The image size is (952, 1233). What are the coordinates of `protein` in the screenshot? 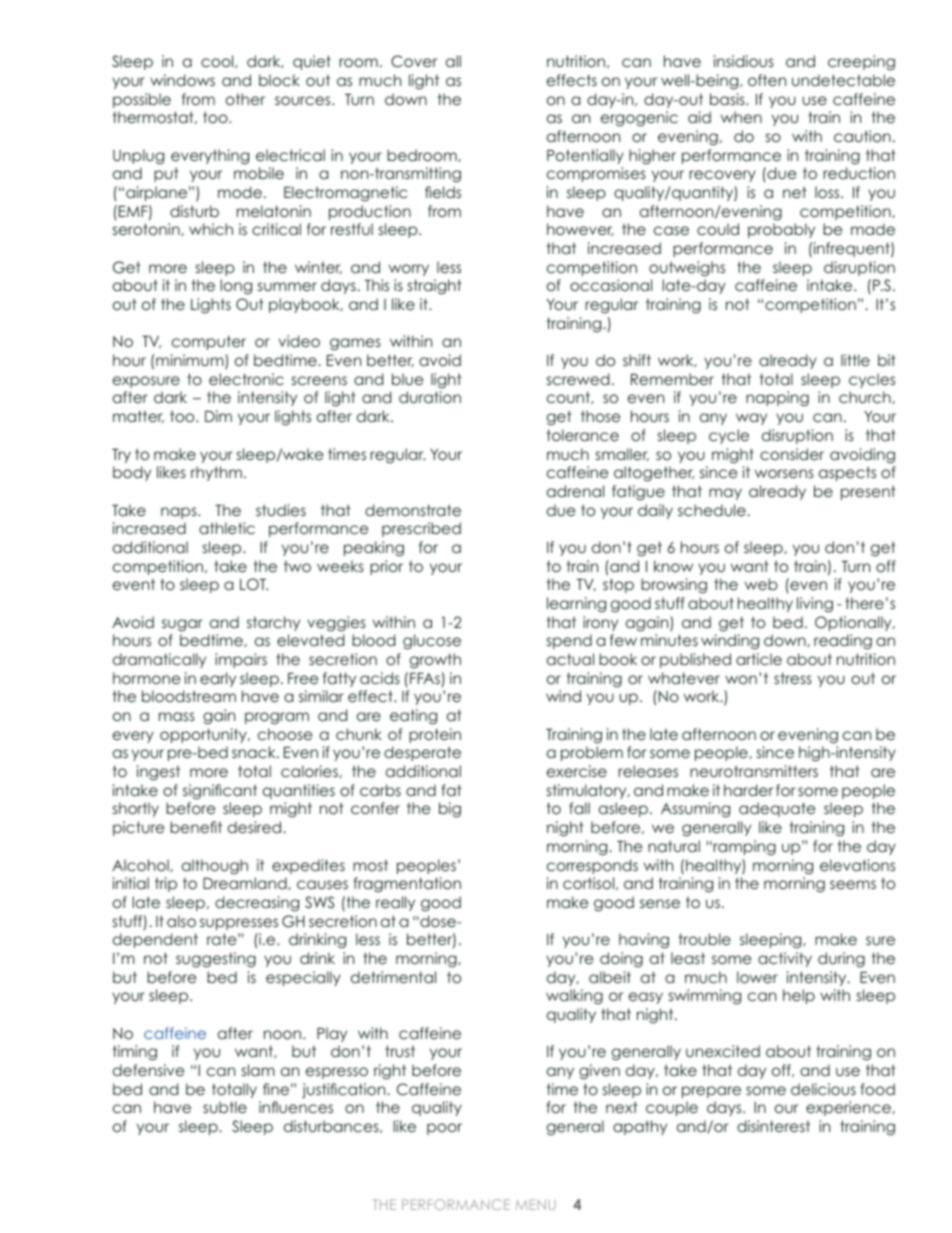 It's located at (435, 735).
